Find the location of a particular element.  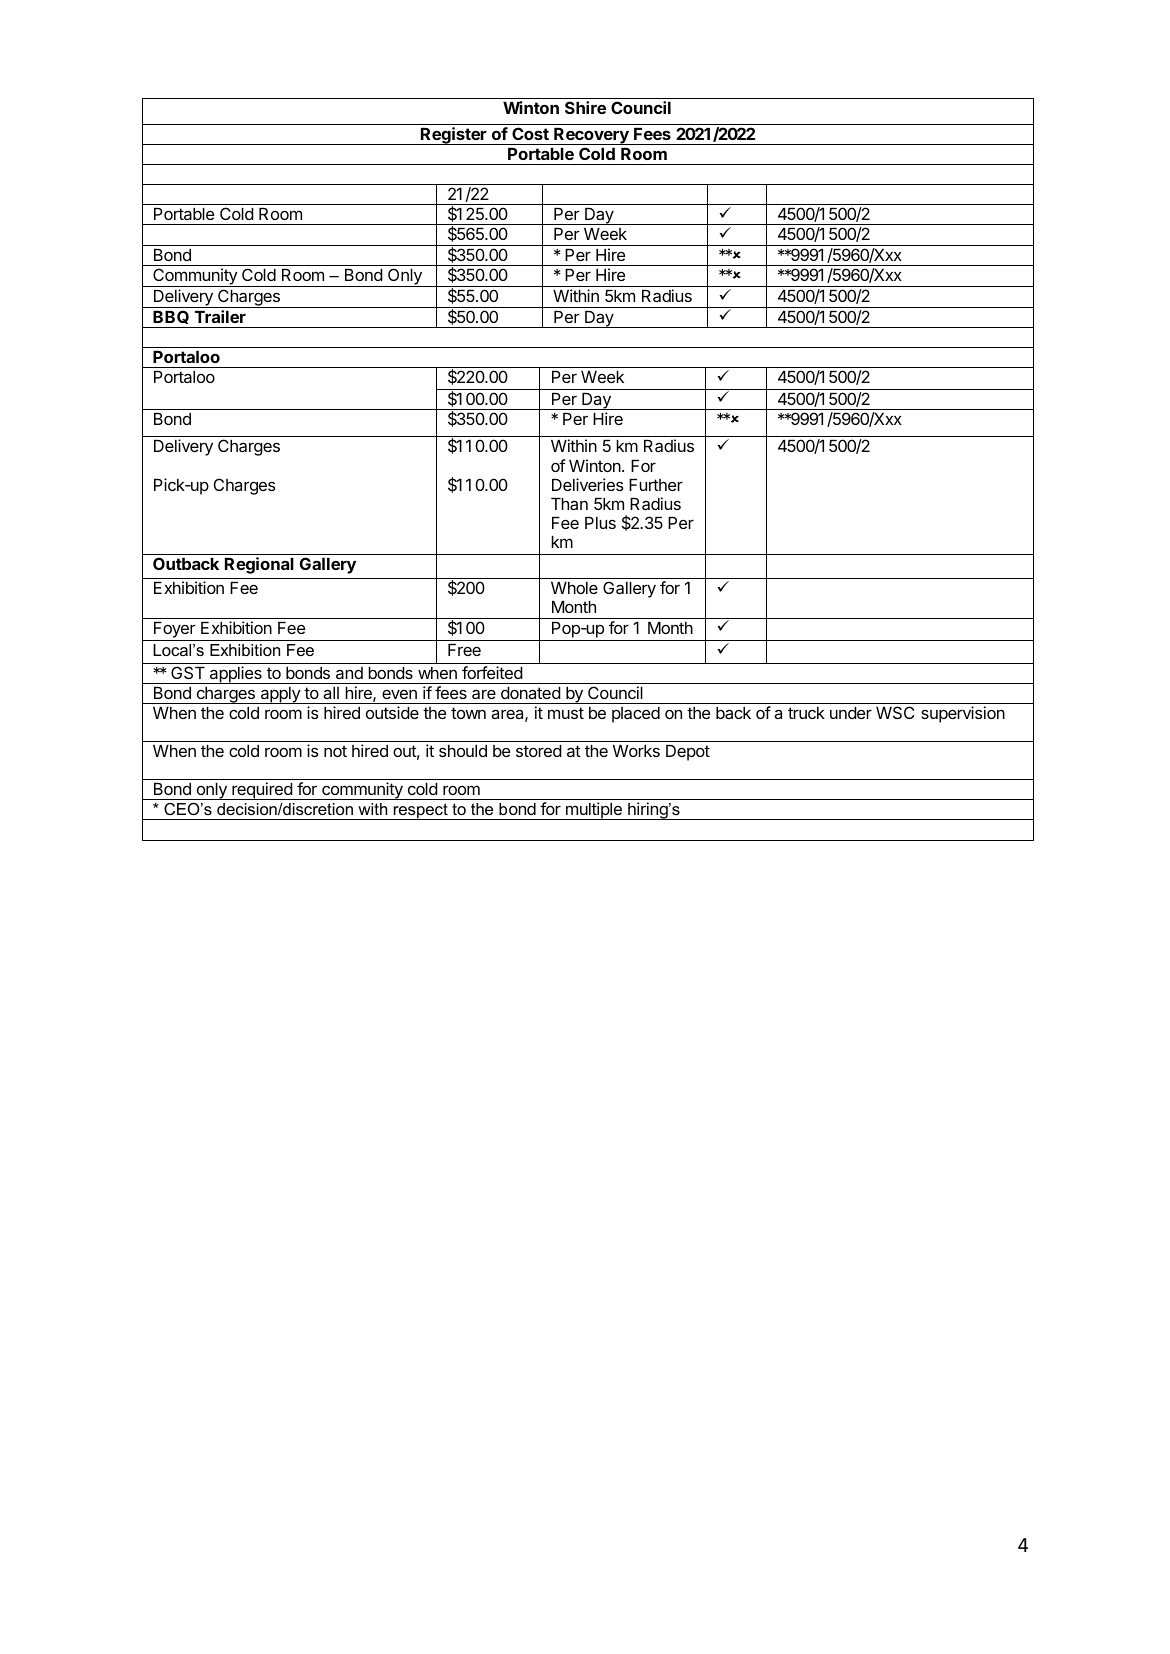

multiple is located at coordinates (593, 811).
